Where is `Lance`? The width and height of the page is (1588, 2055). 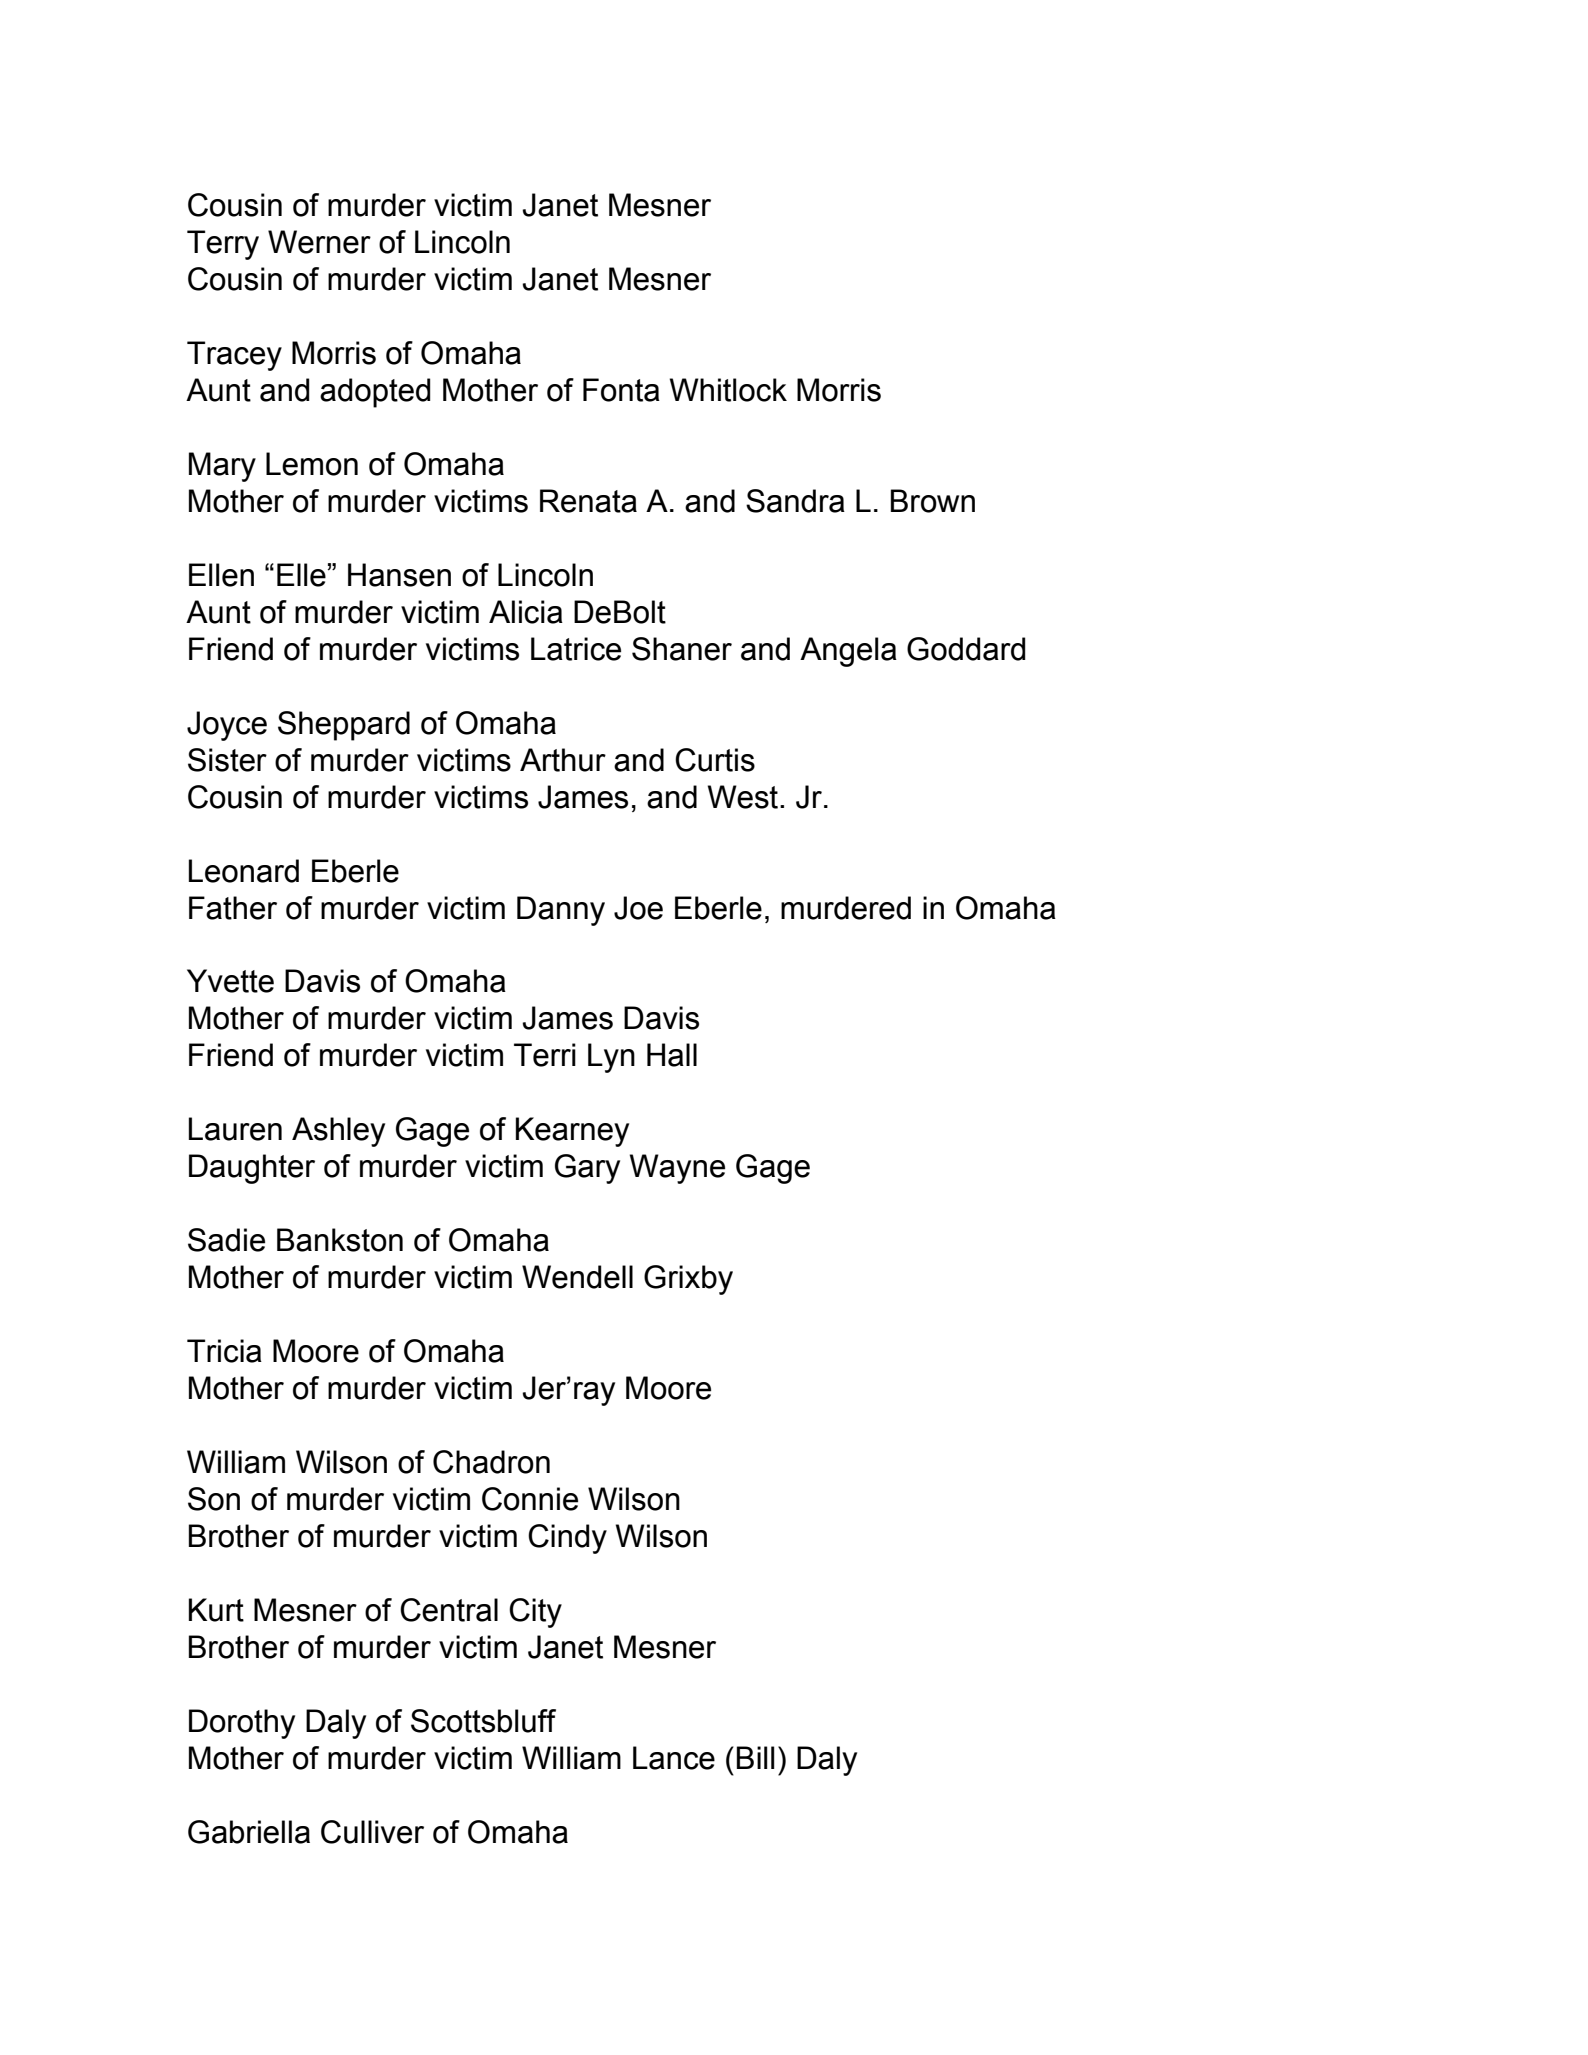
Lance is located at coordinates (674, 1758).
